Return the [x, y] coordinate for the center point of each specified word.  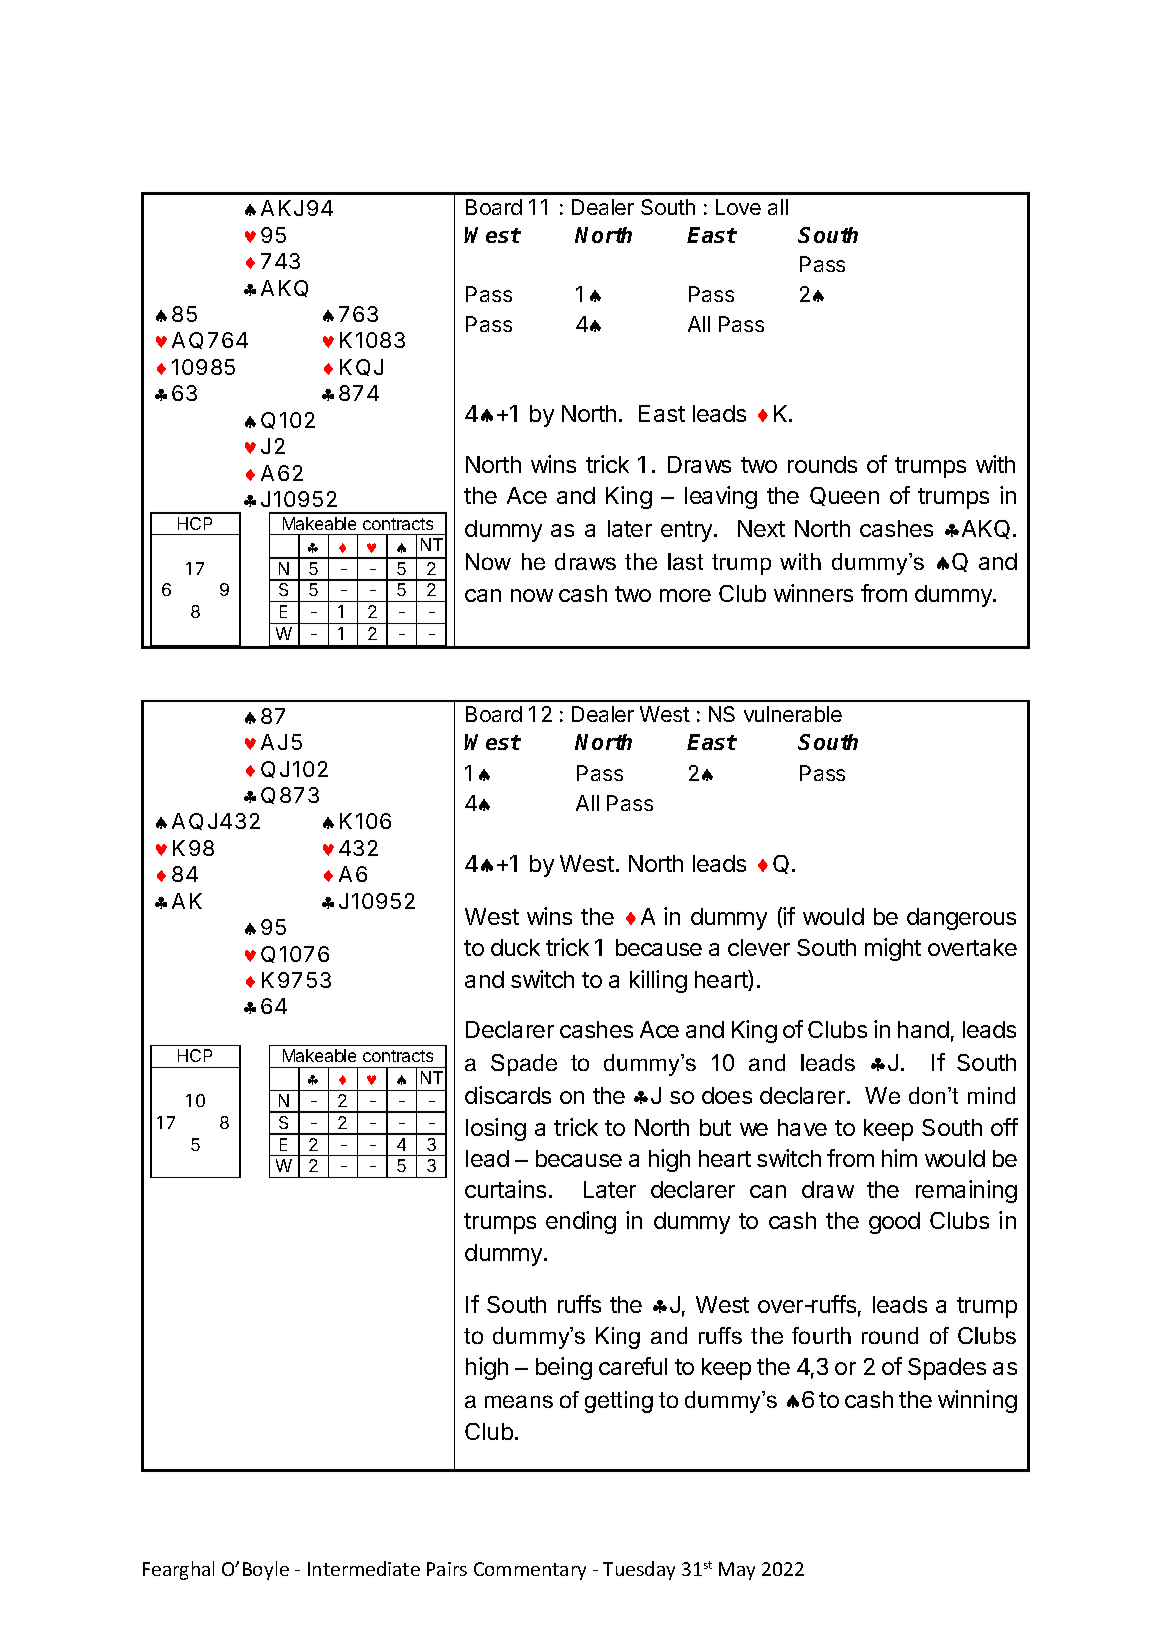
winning [977, 1401]
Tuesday [639, 1570]
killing [658, 981]
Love [738, 207]
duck [515, 947]
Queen [844, 496]
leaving [721, 497]
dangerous [961, 919]
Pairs [447, 1569]
